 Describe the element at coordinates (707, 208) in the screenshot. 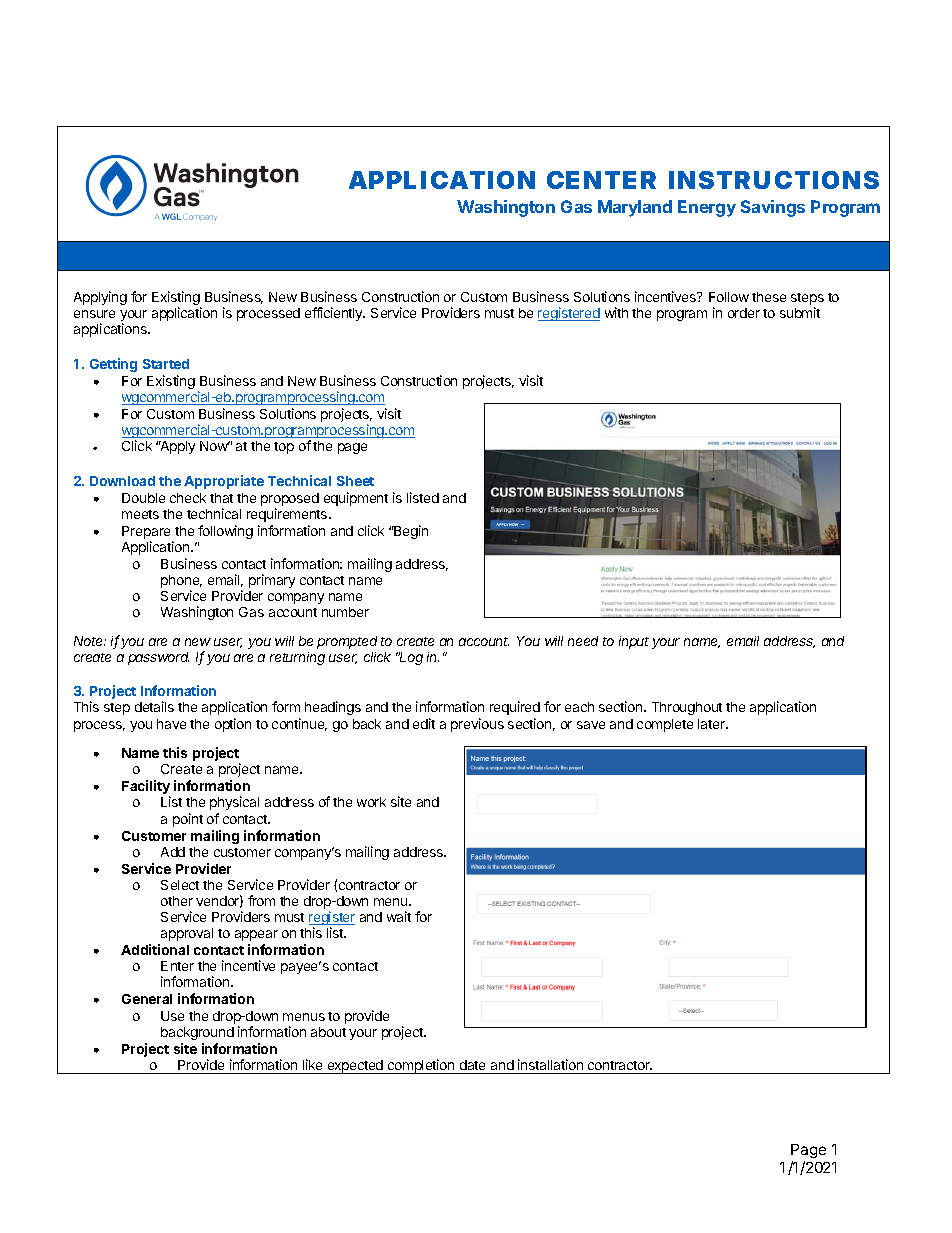

I see `Energy` at that location.
